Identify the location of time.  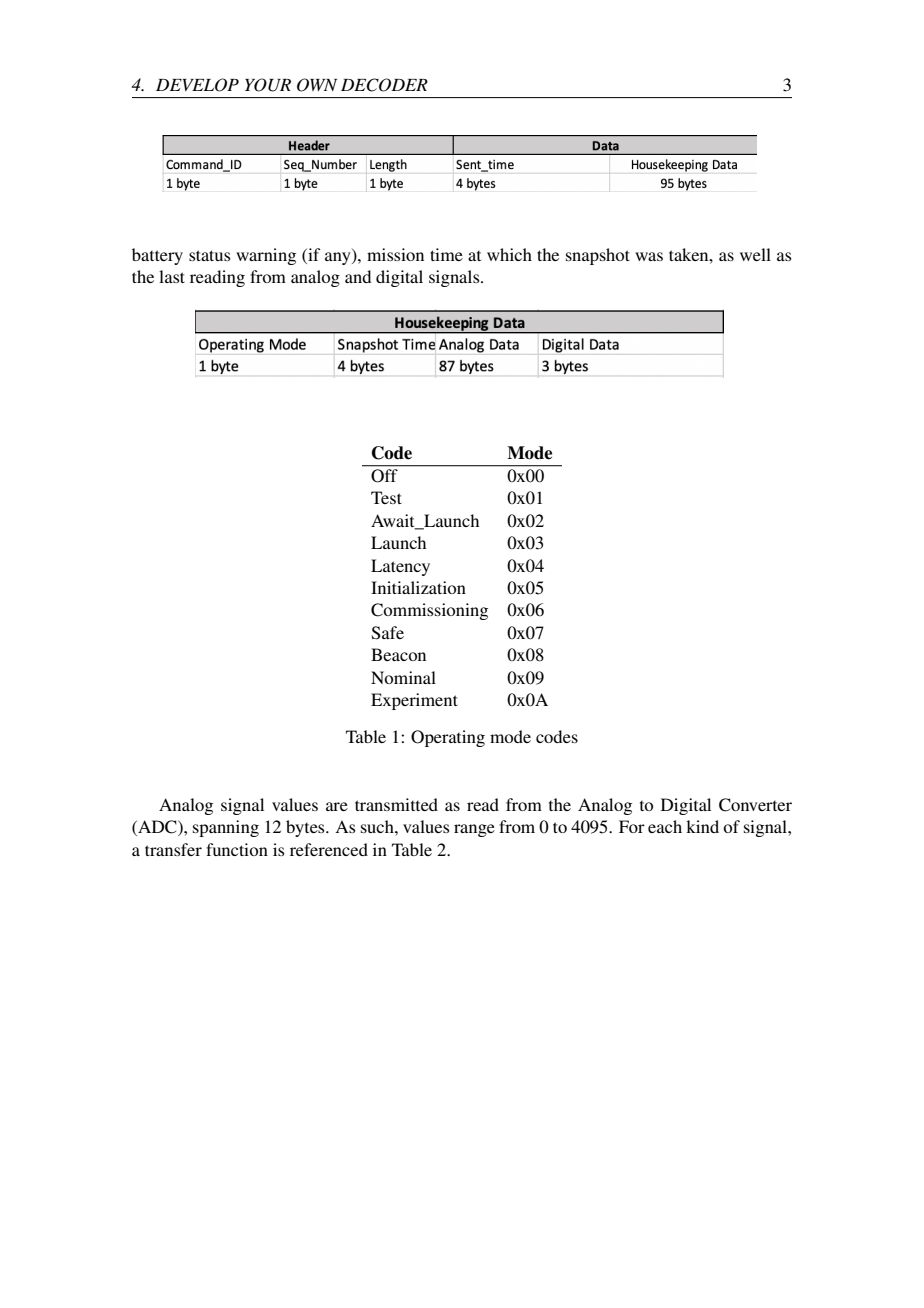
(446, 254).
